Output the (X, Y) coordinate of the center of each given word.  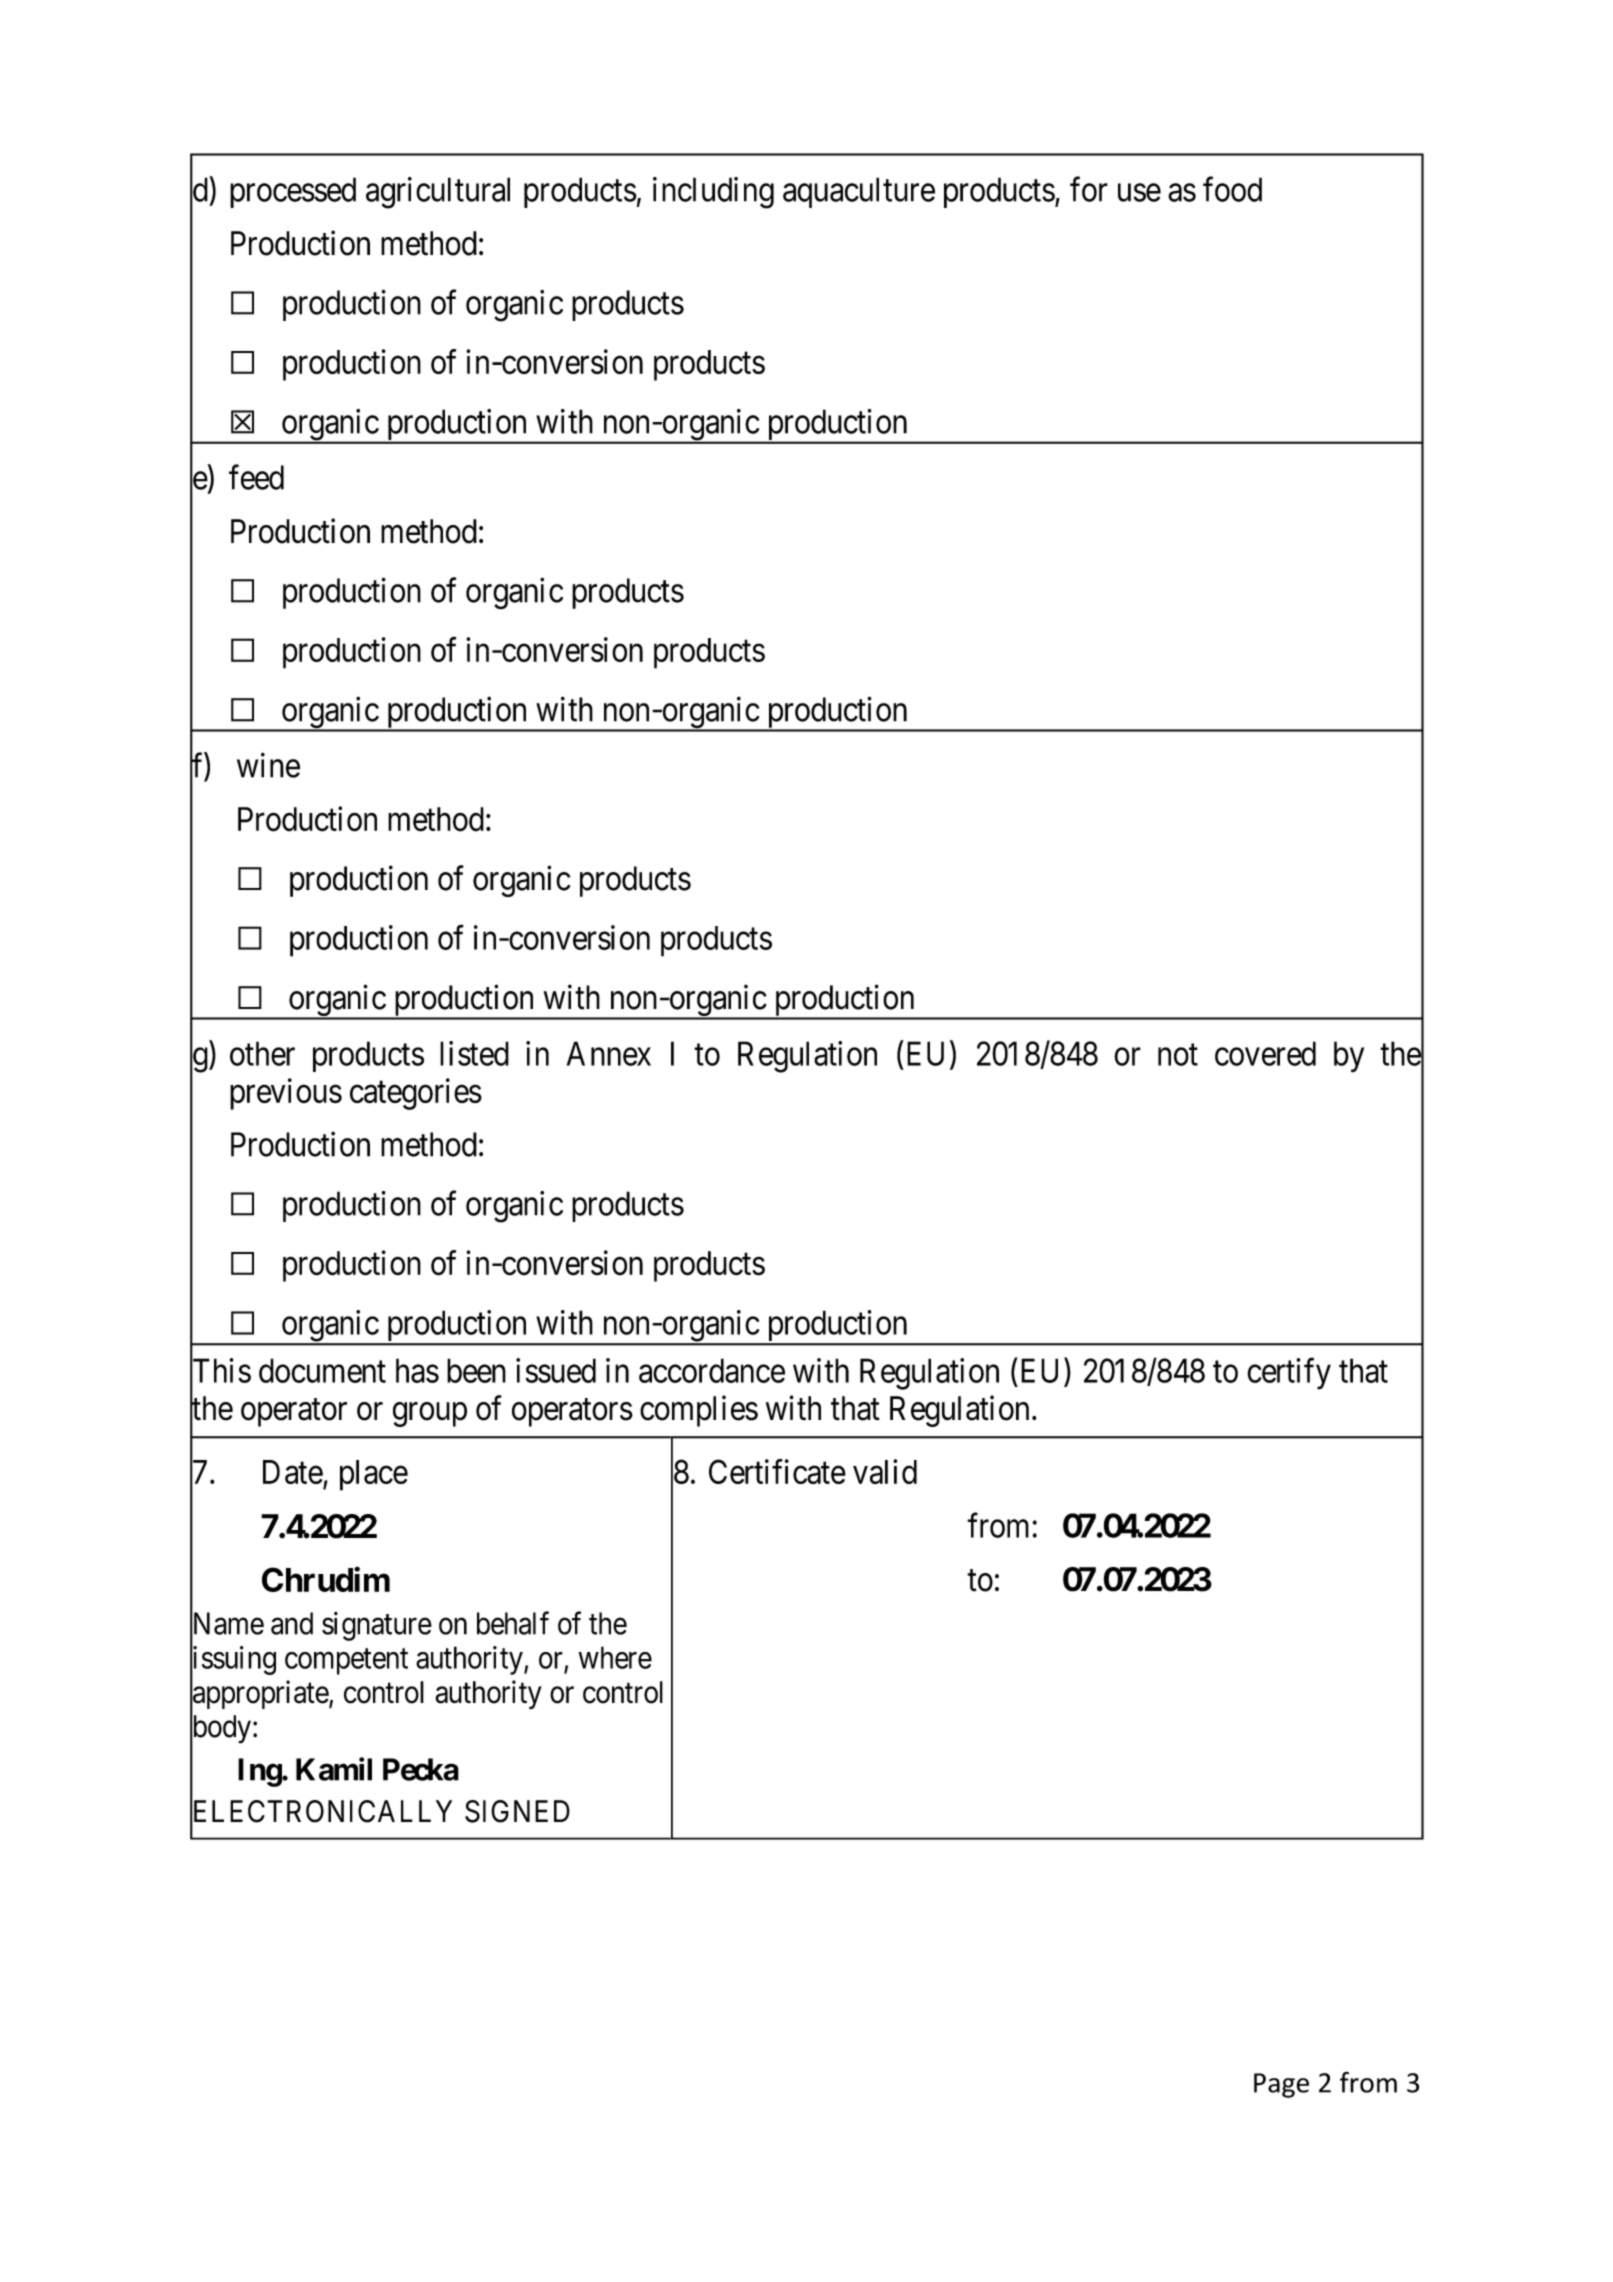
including (713, 193)
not (1178, 1055)
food (1232, 189)
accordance (712, 1370)
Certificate (777, 1471)
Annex (609, 1053)
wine (268, 765)
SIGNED (517, 1811)
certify (1289, 1374)
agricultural (438, 193)
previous (286, 1094)
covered (1265, 1053)
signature (377, 1626)
